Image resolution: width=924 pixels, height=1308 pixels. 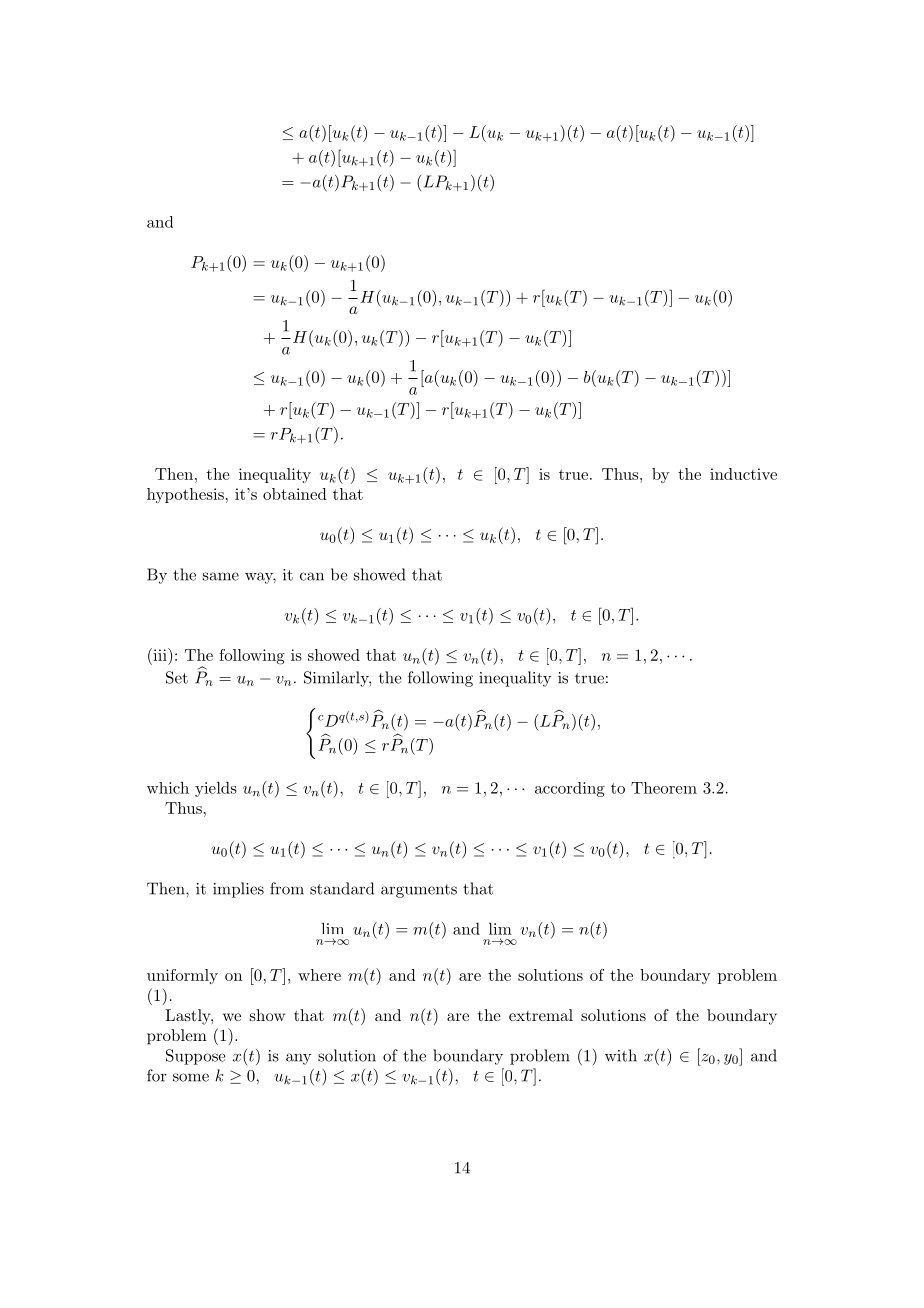 What do you see at coordinates (621, 1055) in the document?
I see `with` at bounding box center [621, 1055].
